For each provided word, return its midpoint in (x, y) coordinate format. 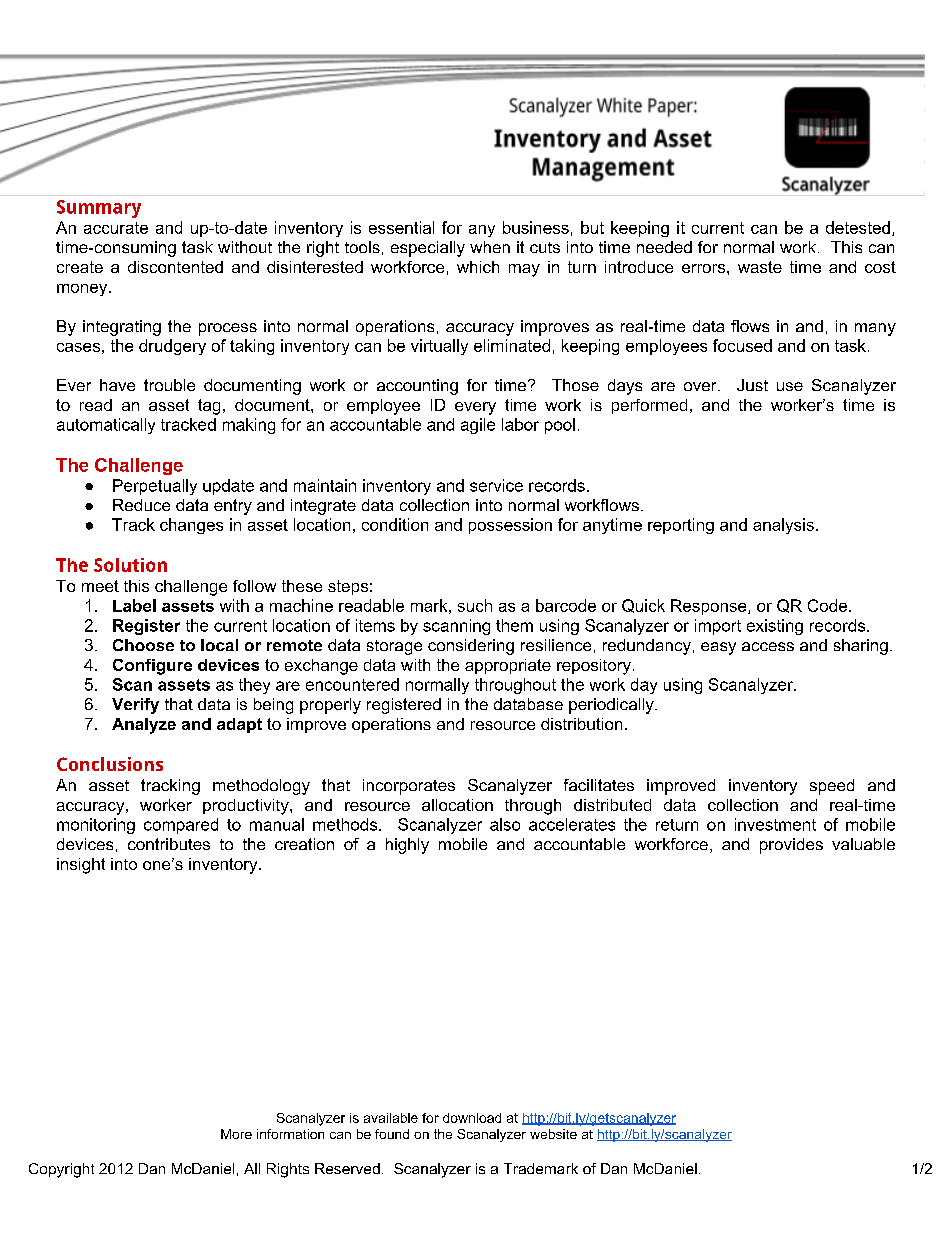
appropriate (508, 666)
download (472, 1118)
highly (407, 846)
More (236, 1134)
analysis (783, 526)
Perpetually (155, 487)
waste (760, 267)
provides (791, 846)
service (496, 485)
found (392, 1134)
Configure (152, 667)
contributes (169, 844)
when (490, 247)
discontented (175, 267)
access (768, 646)
